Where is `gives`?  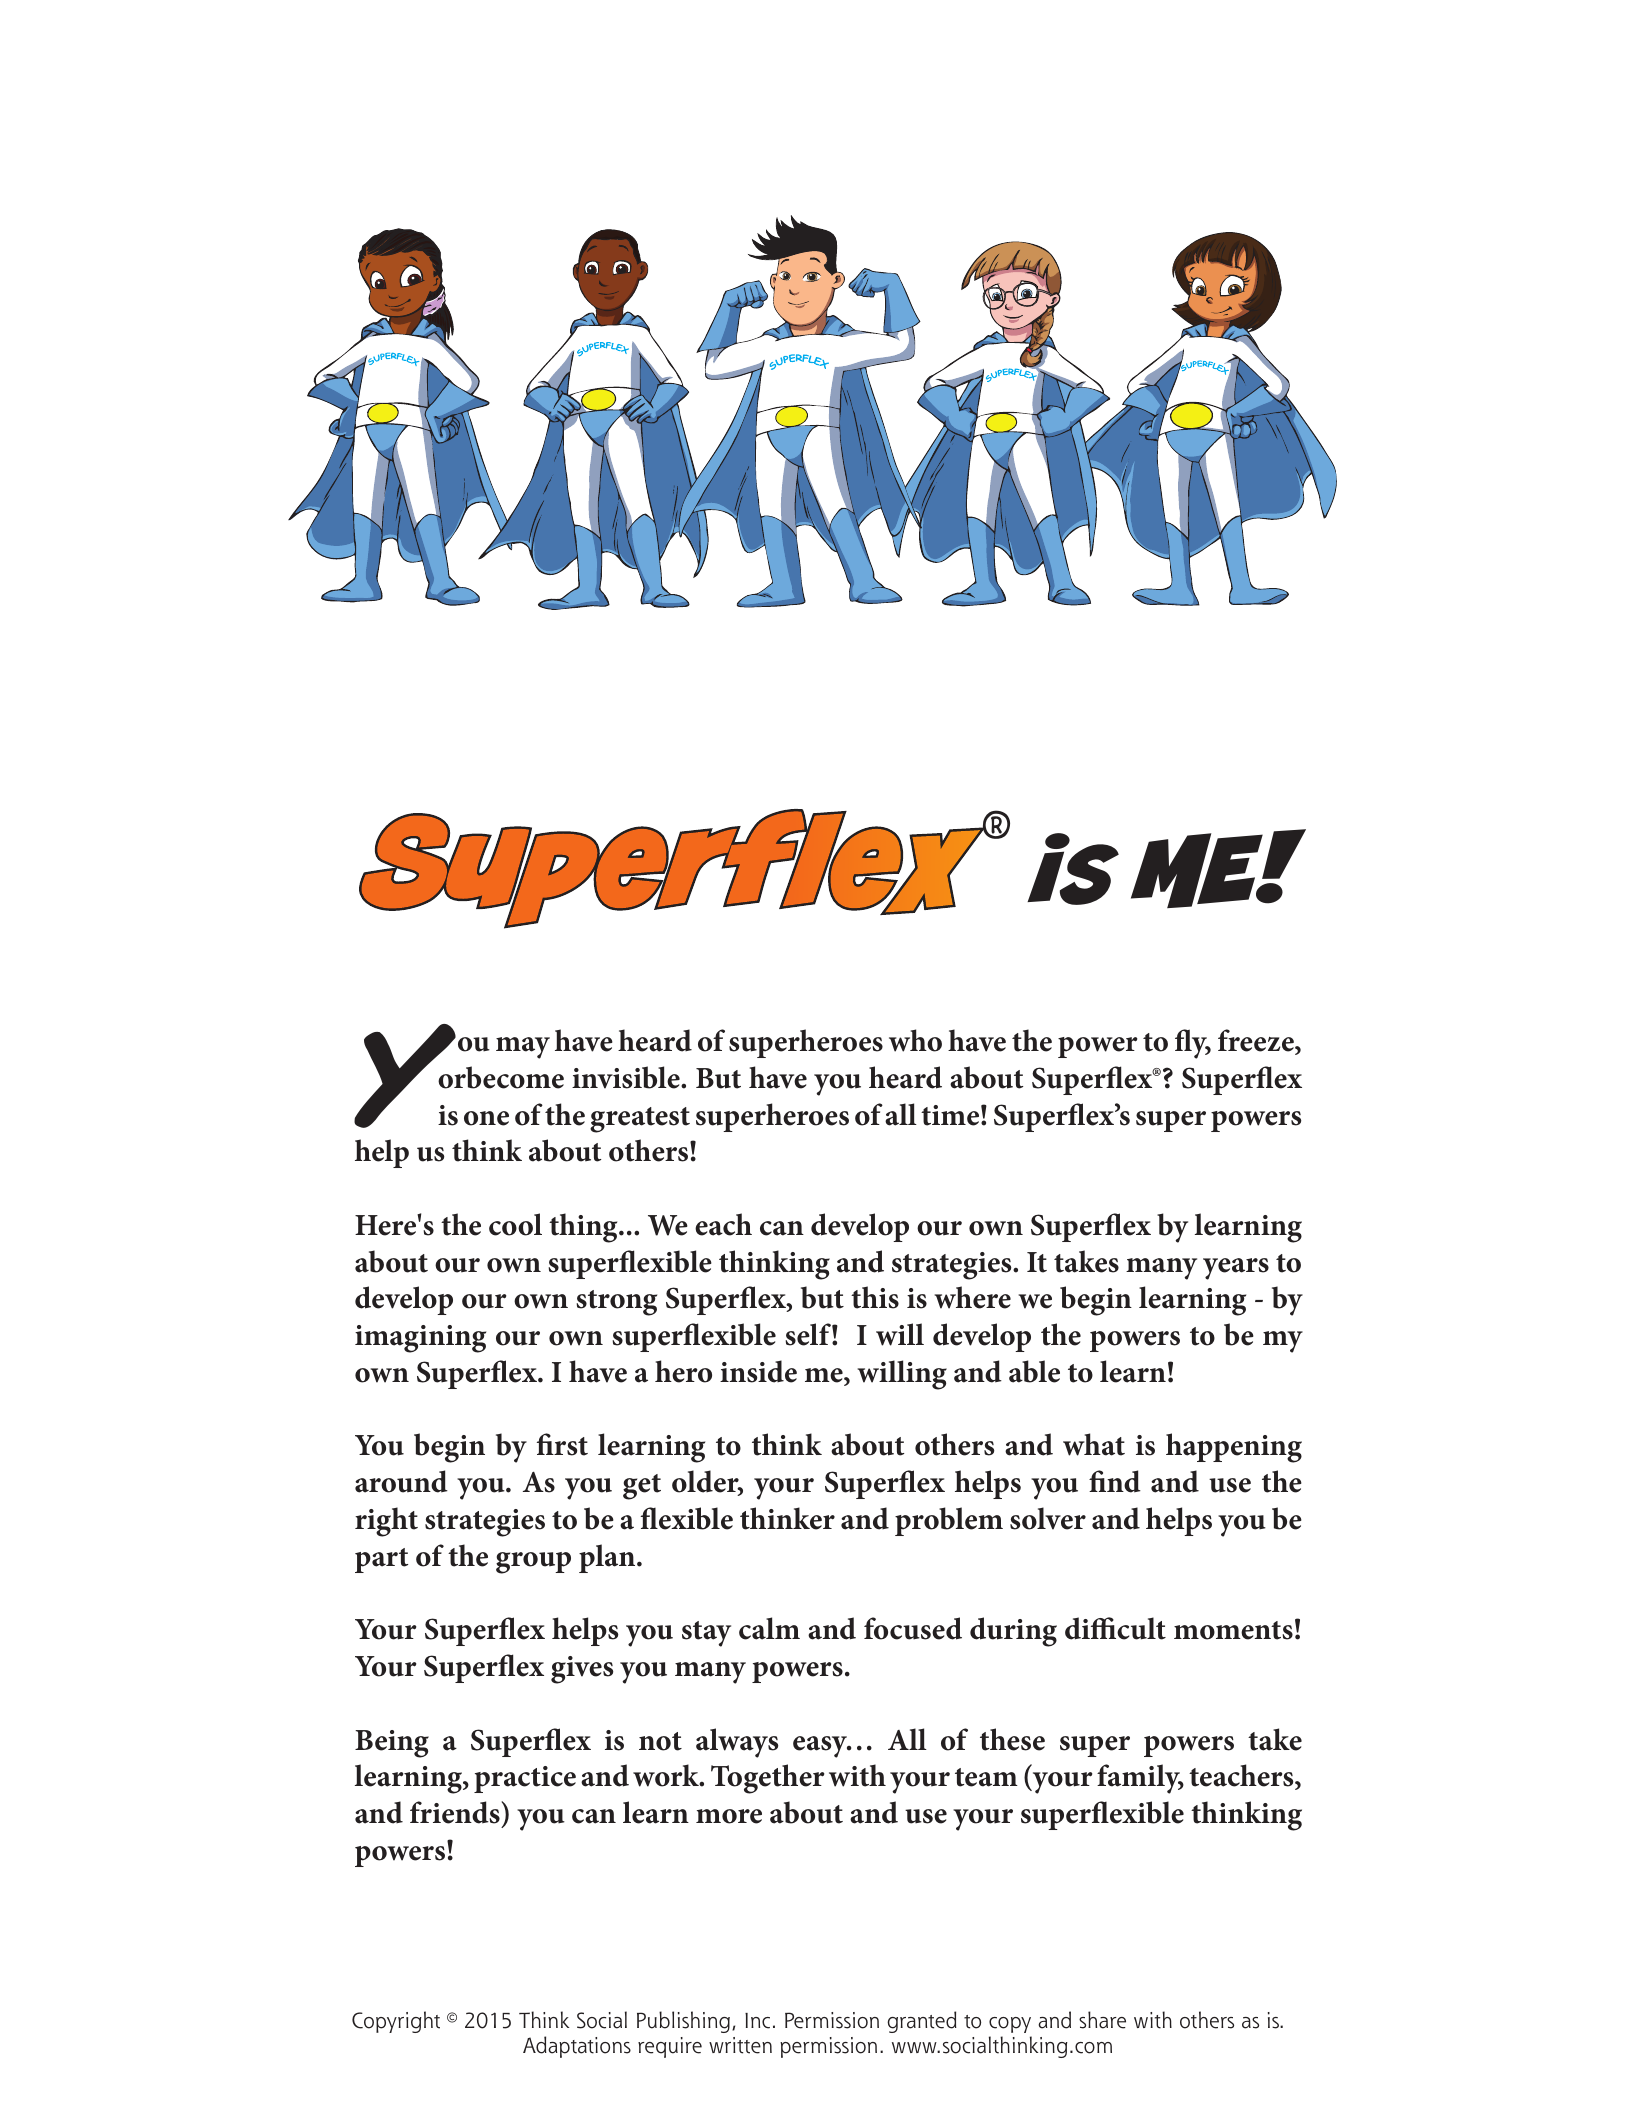
gives is located at coordinates (582, 1670).
